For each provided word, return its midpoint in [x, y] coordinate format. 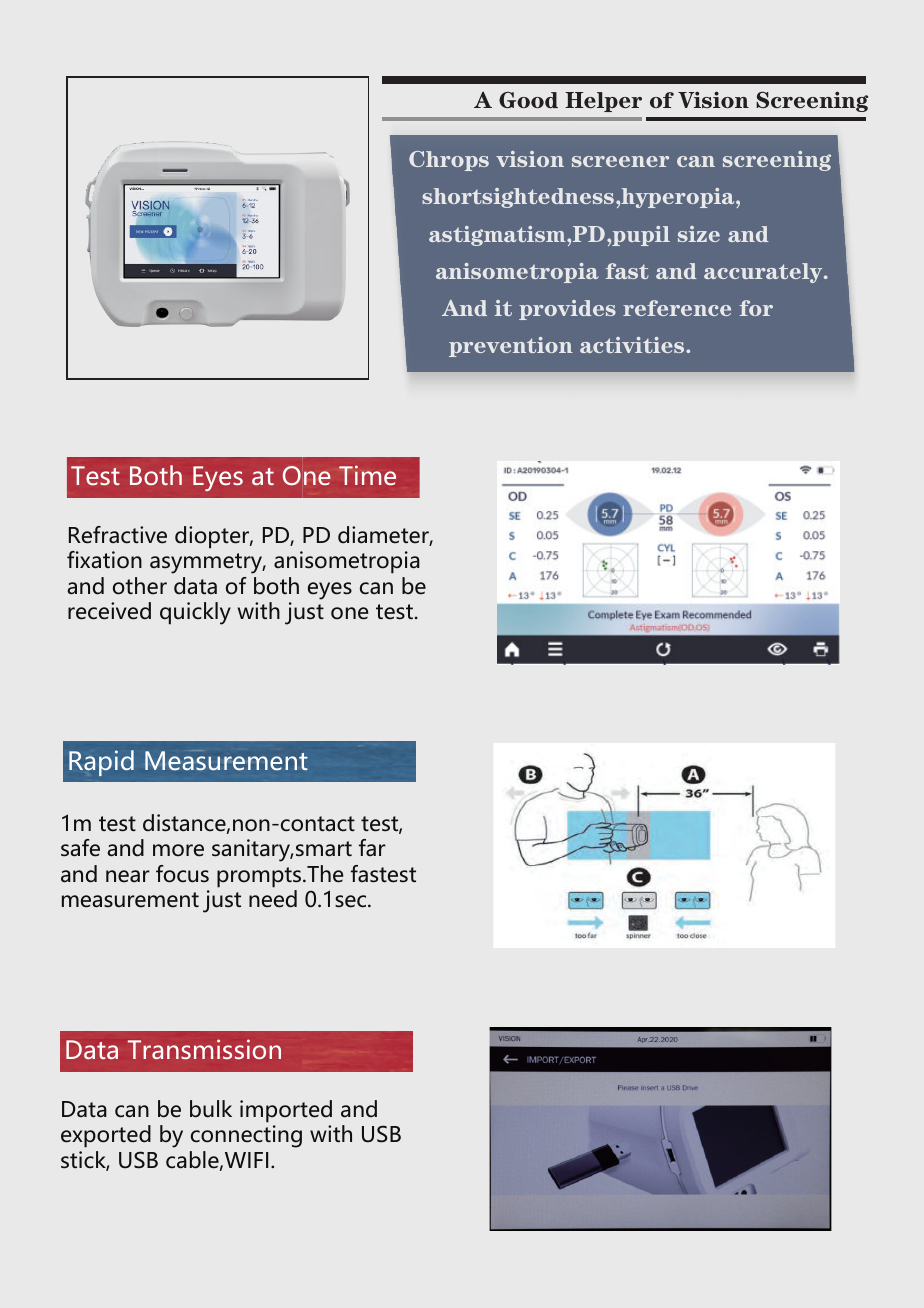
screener [620, 161]
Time [367, 475]
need [273, 899]
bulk [211, 1109]
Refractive [118, 535]
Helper [603, 102]
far [372, 848]
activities [633, 345]
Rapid [101, 763]
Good [528, 100]
